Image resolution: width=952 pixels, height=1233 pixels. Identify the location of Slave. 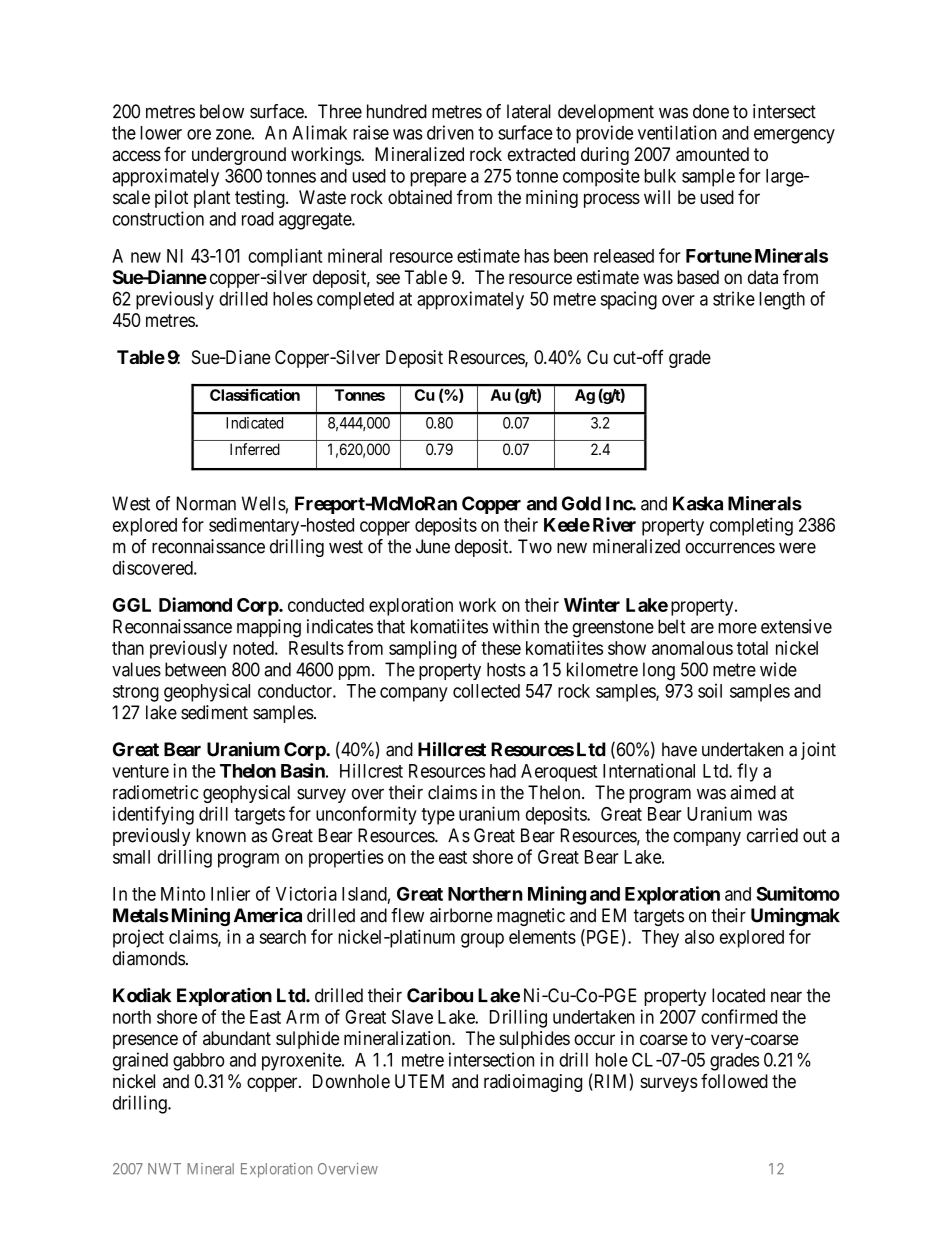
(412, 1017).
